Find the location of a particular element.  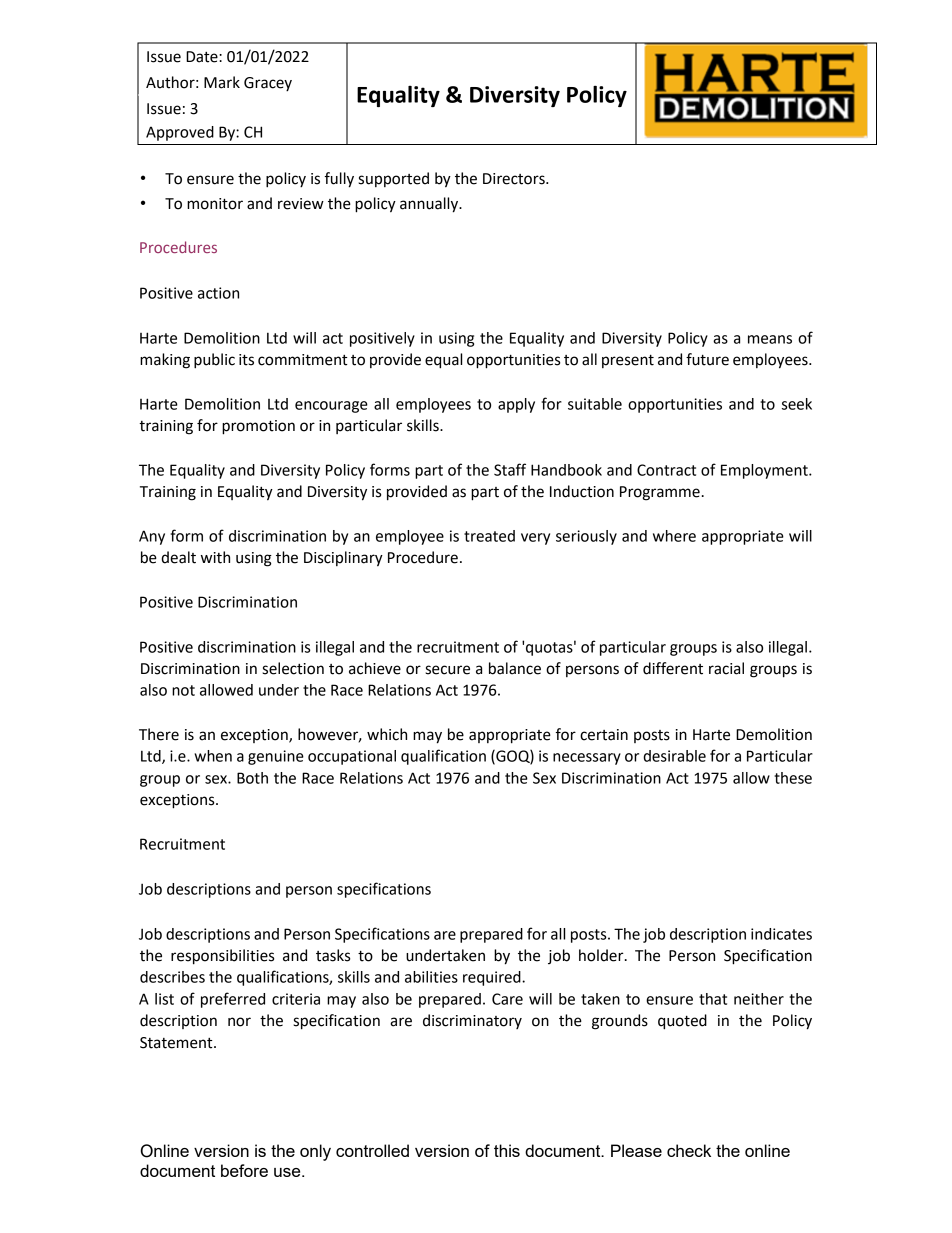

desirable is located at coordinates (674, 756).
